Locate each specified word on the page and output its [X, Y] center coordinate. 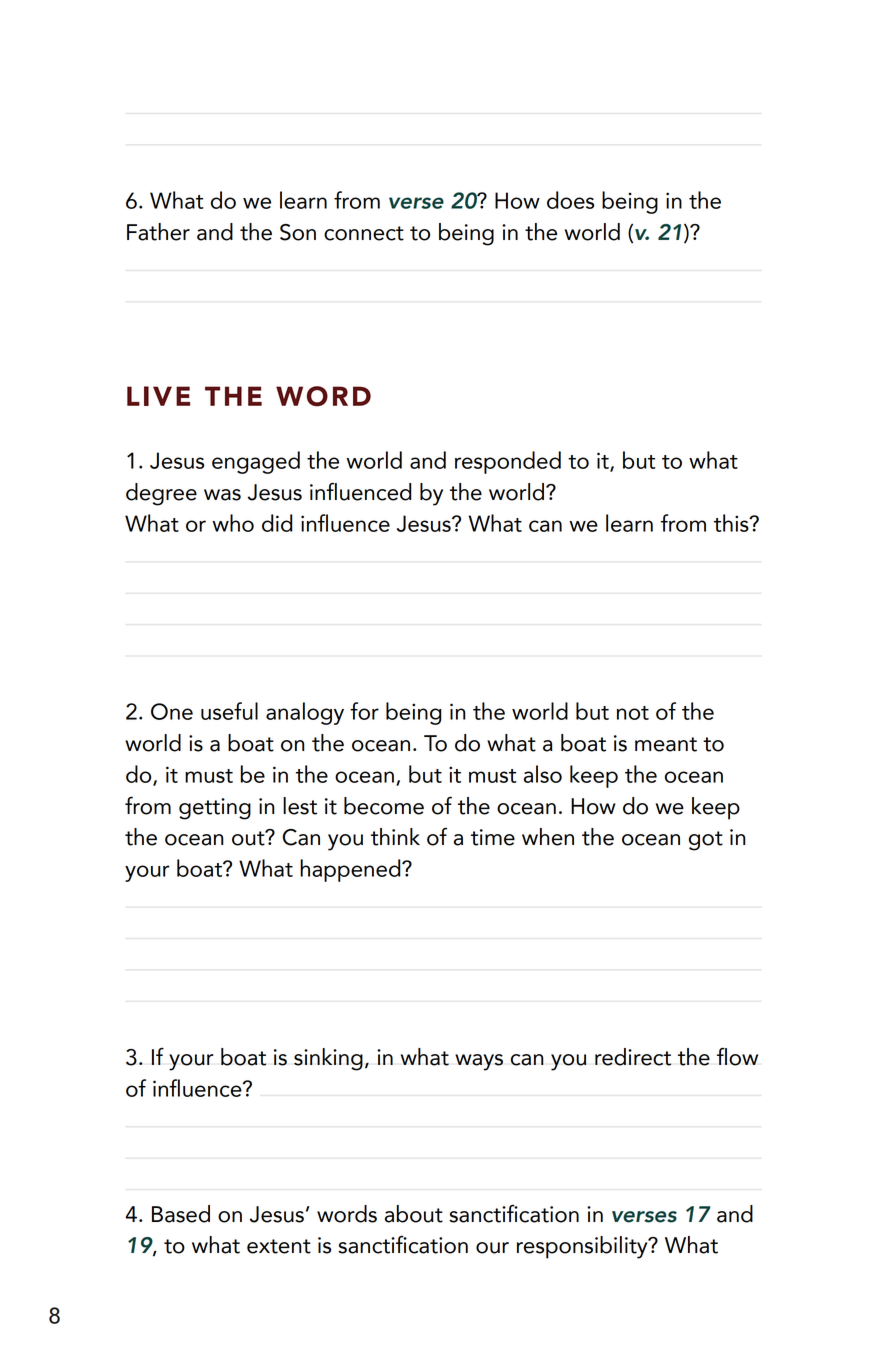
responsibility [583, 1247]
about [414, 1214]
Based [181, 1214]
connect [364, 233]
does [570, 200]
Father [158, 232]
